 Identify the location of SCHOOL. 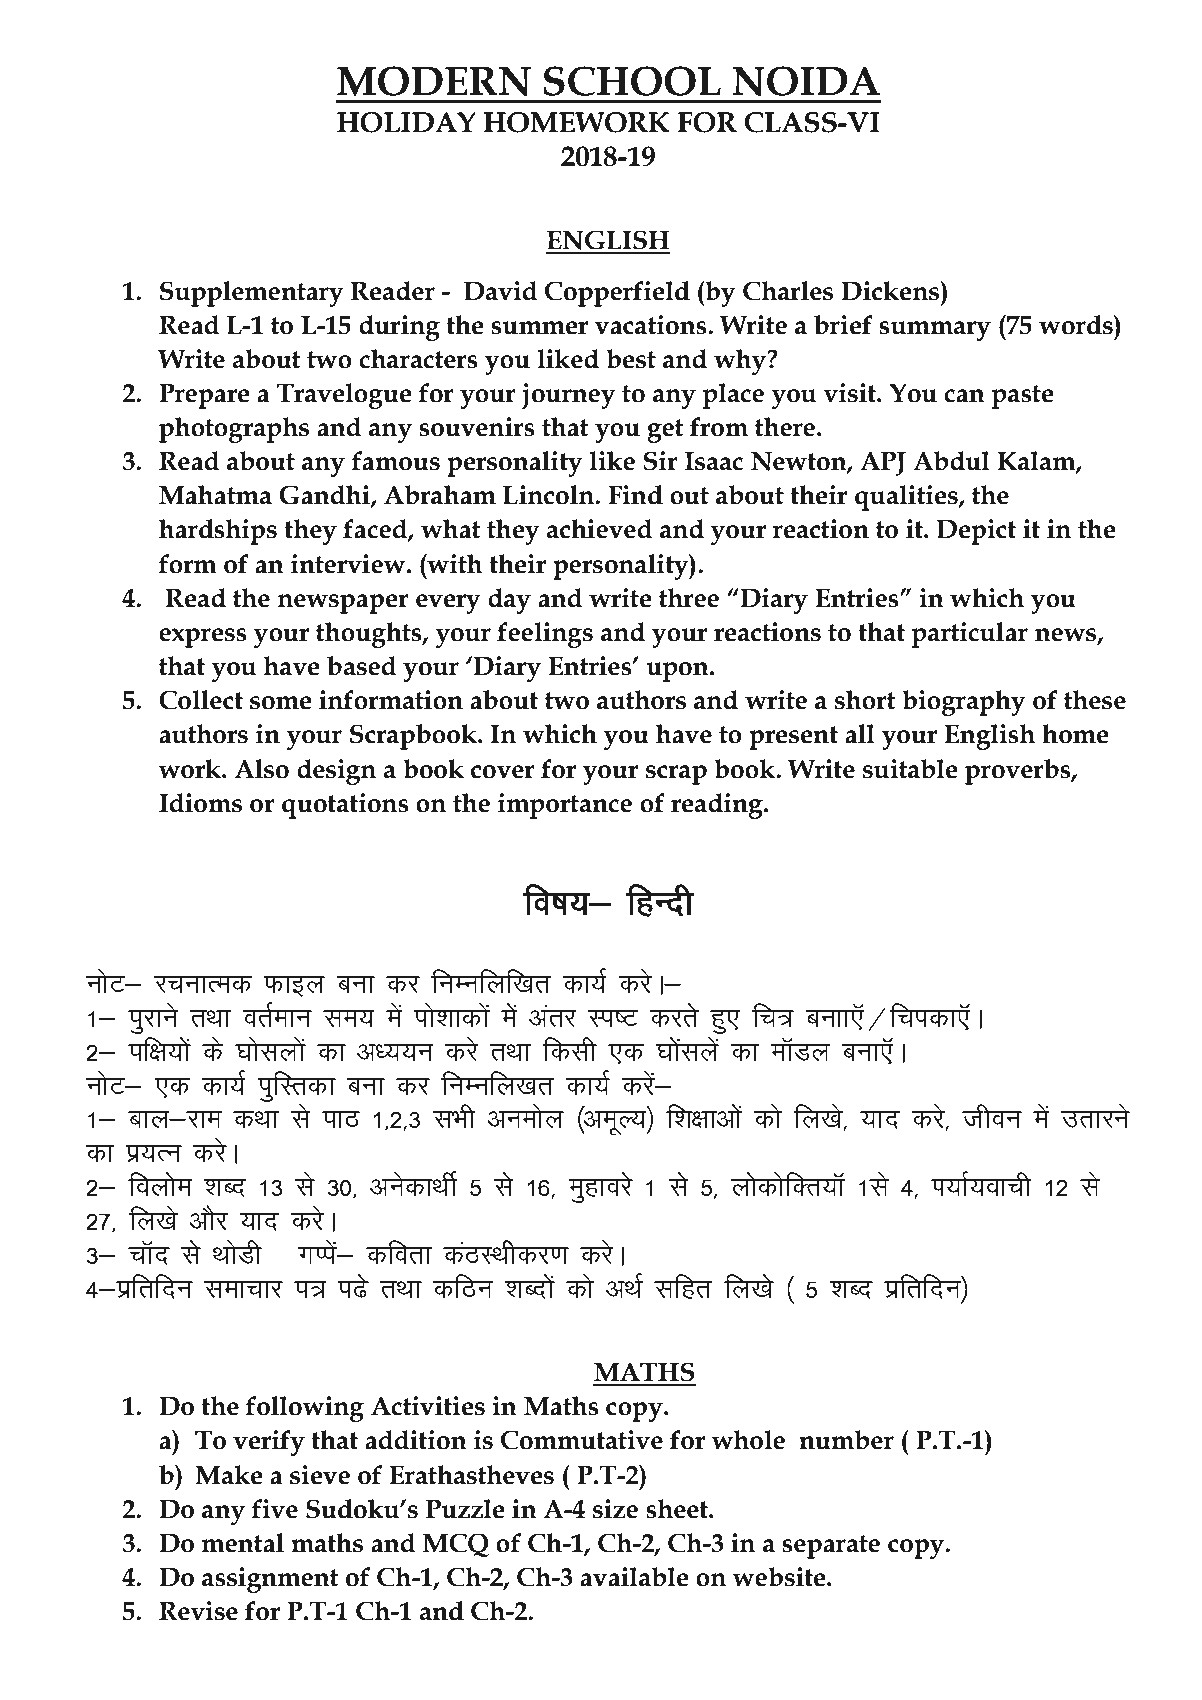
(632, 81).
